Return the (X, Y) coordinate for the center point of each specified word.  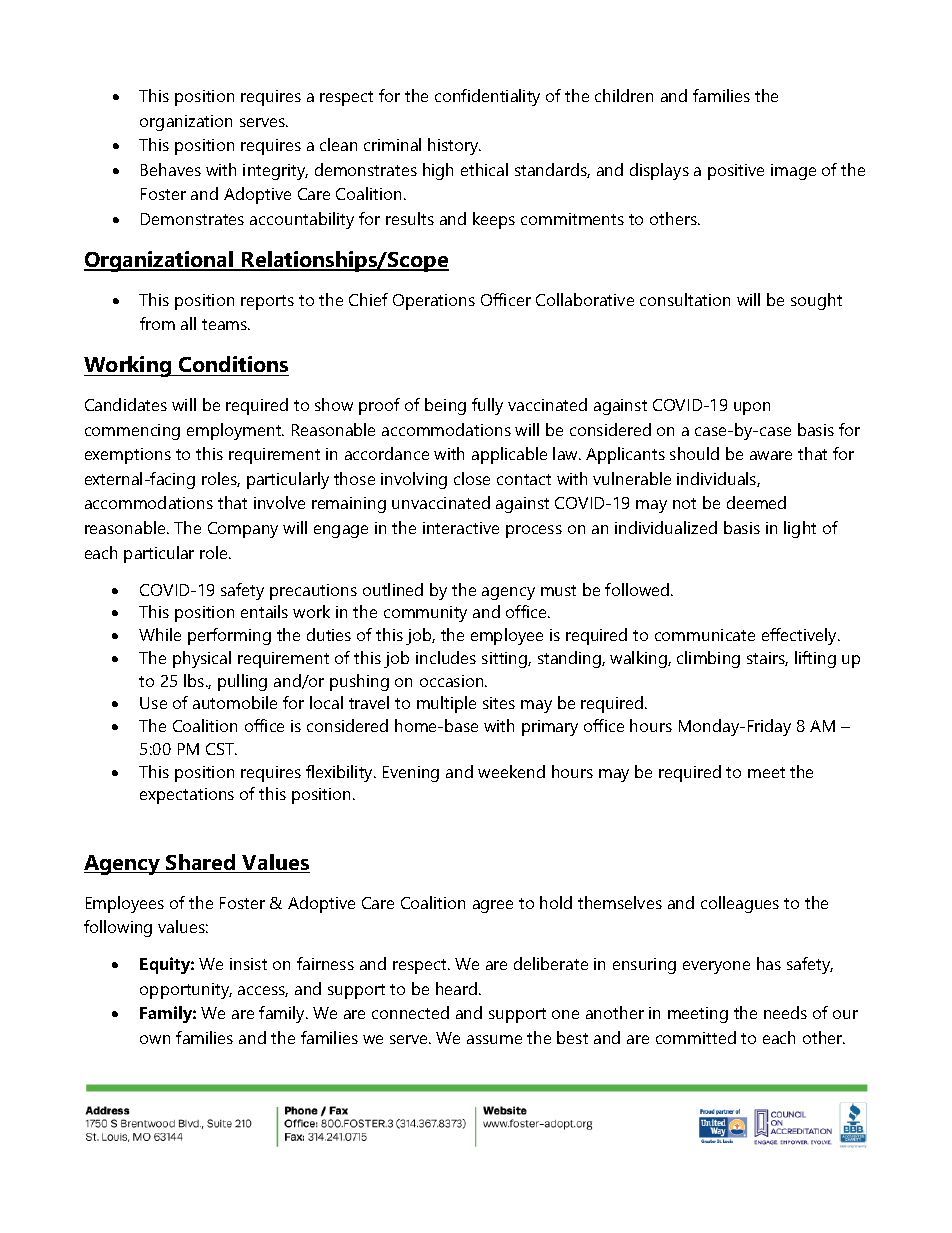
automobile (235, 702)
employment (235, 431)
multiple (446, 704)
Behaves (171, 169)
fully (487, 406)
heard (458, 988)
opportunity (186, 991)
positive (736, 172)
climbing (708, 659)
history (454, 146)
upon (752, 408)
